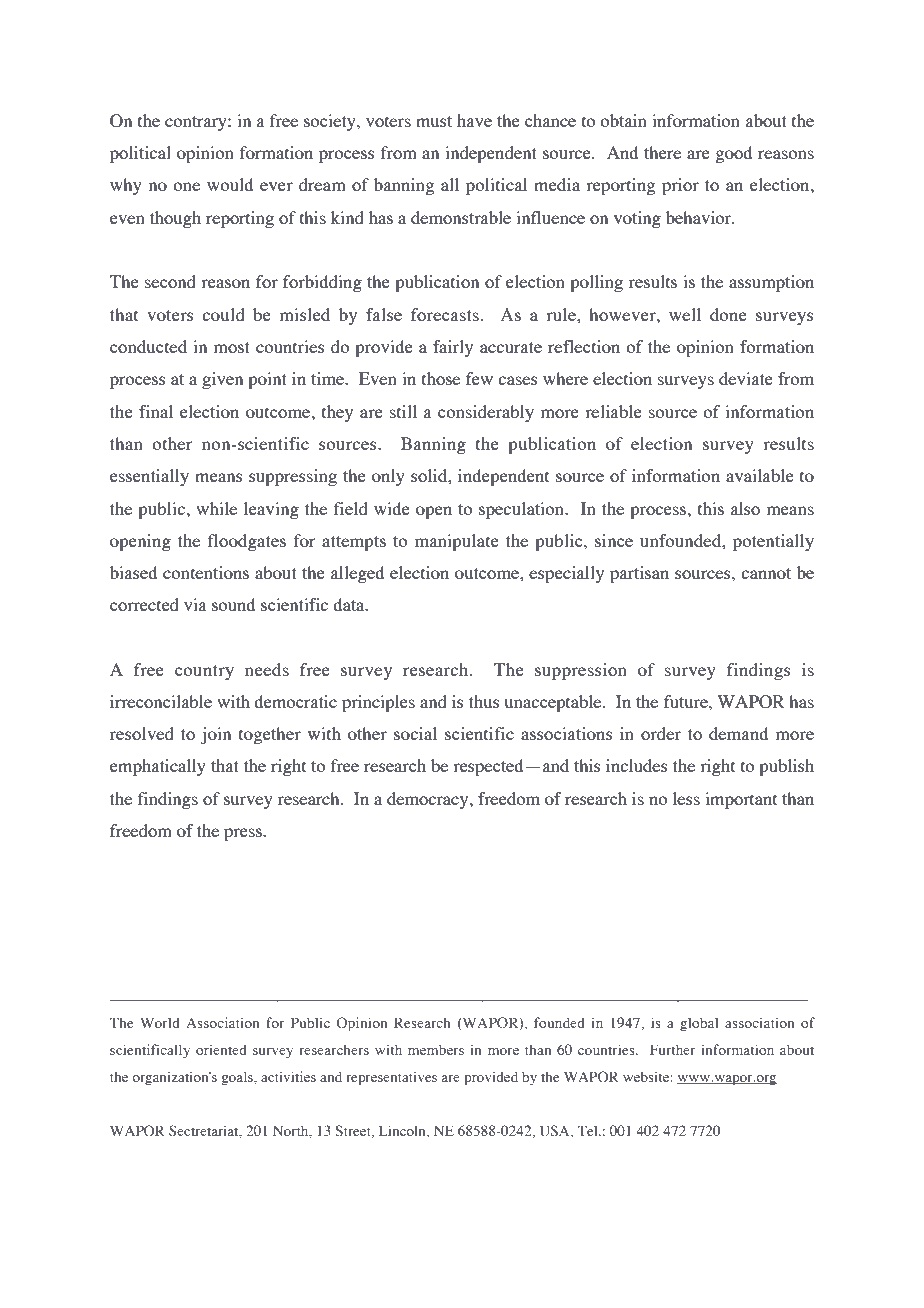 The height and width of the image is (1308, 924). I want to click on good, so click(733, 154).
